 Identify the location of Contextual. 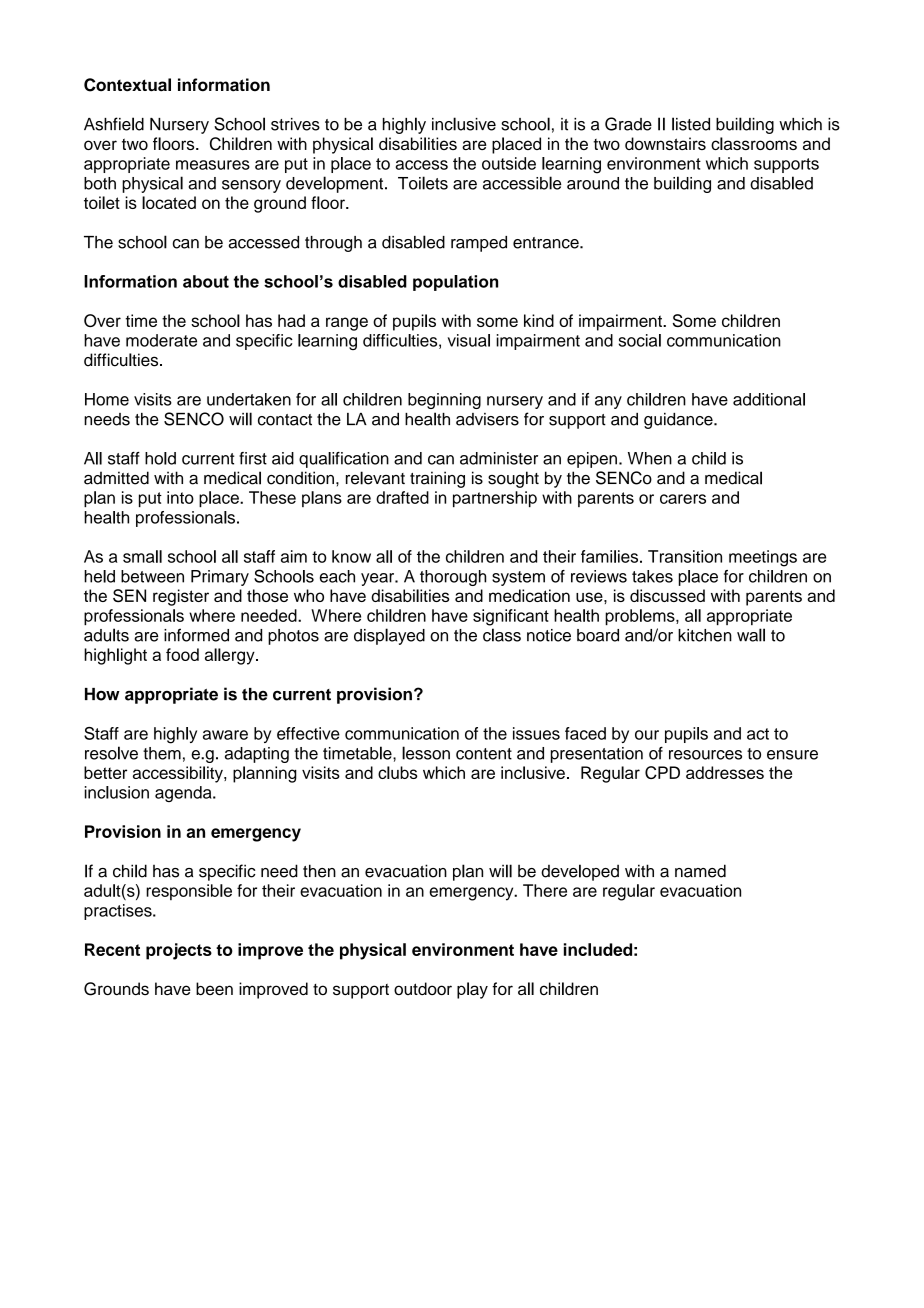
(127, 85).
